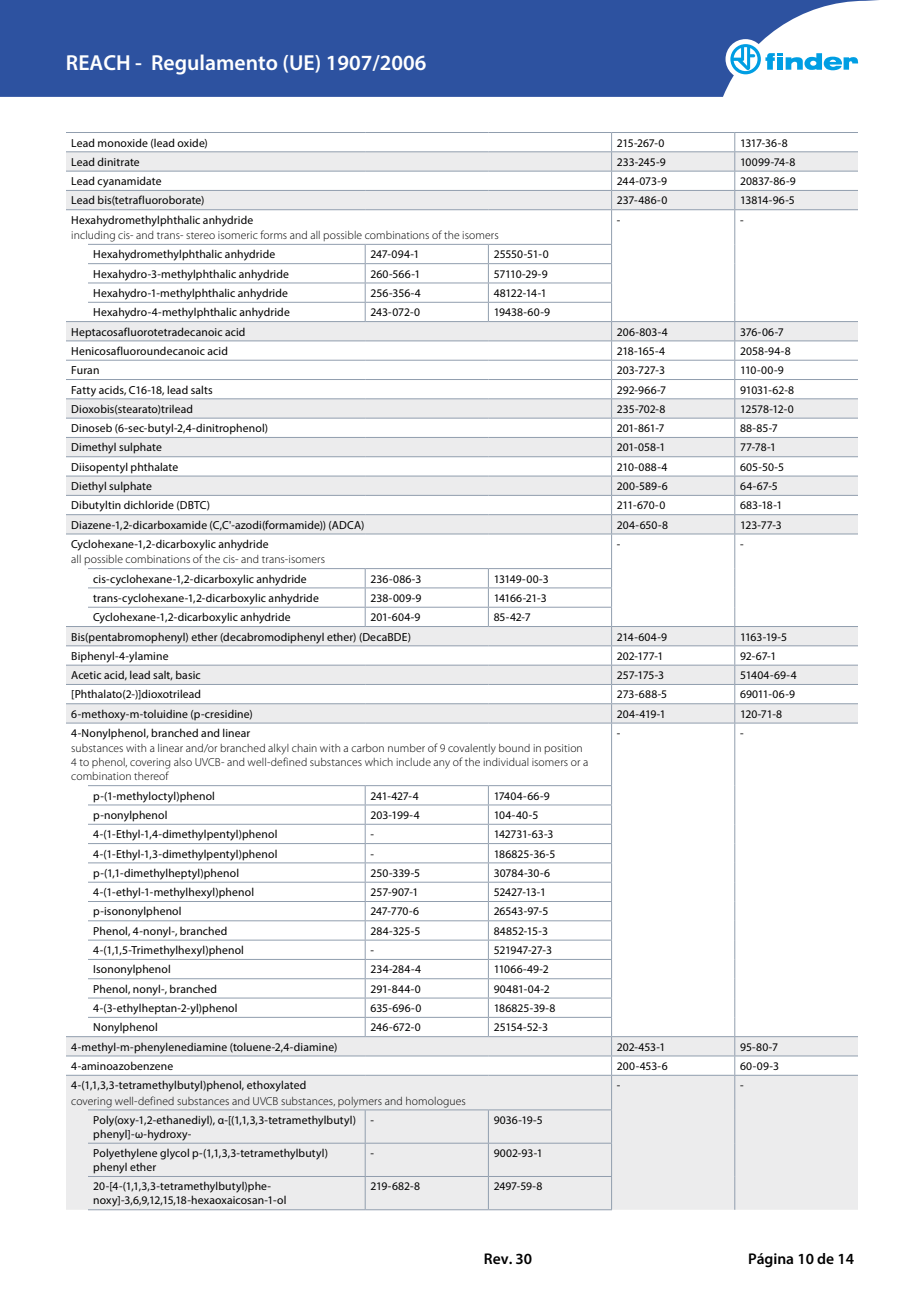 The image size is (924, 1308). Describe the element at coordinates (276, 1086) in the page. I see `ethoxylated` at that location.
